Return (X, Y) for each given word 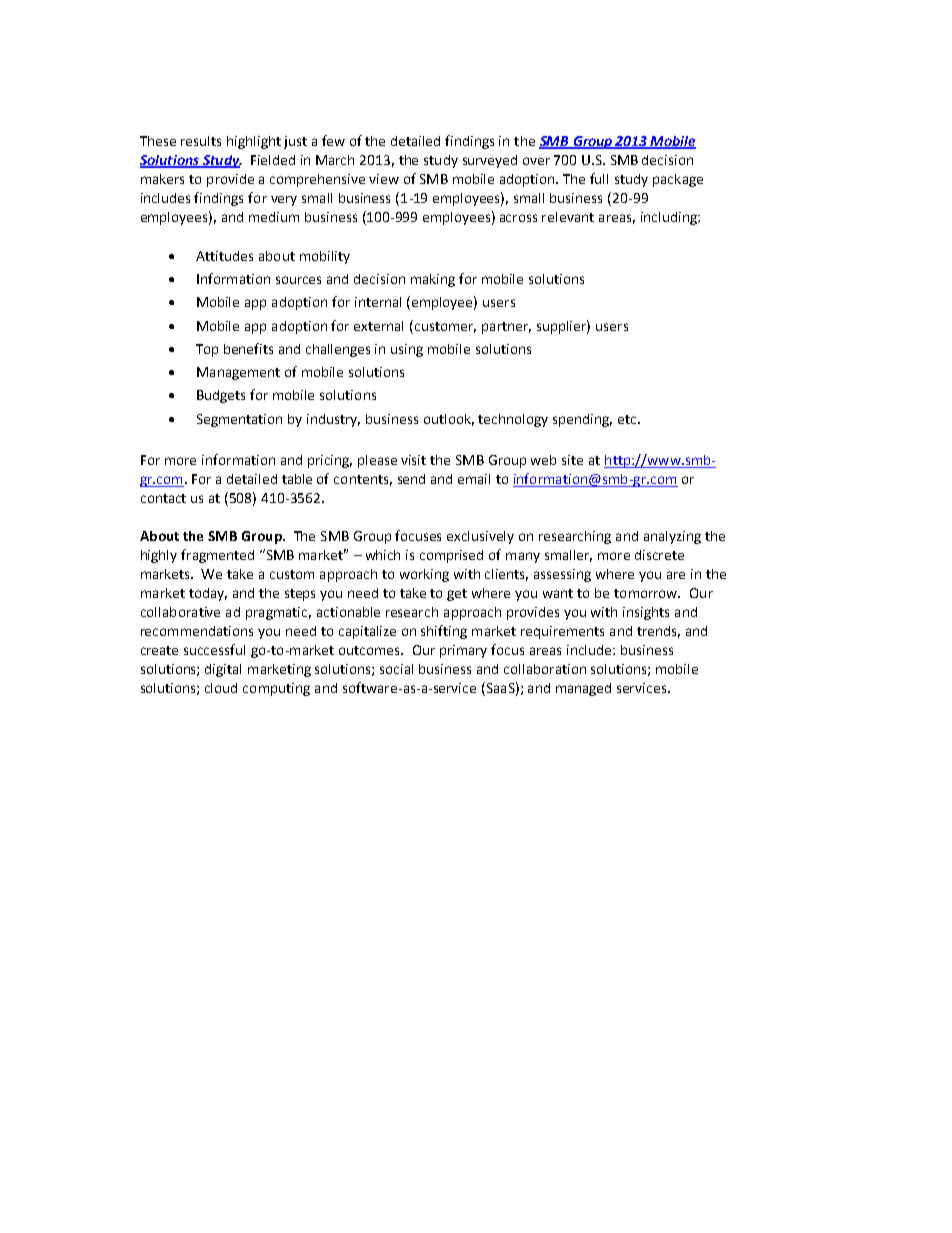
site (572, 460)
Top (207, 350)
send (411, 479)
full (599, 178)
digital (223, 670)
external (378, 326)
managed (583, 689)
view (384, 179)
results (201, 141)
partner (506, 328)
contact (163, 498)
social (396, 669)
